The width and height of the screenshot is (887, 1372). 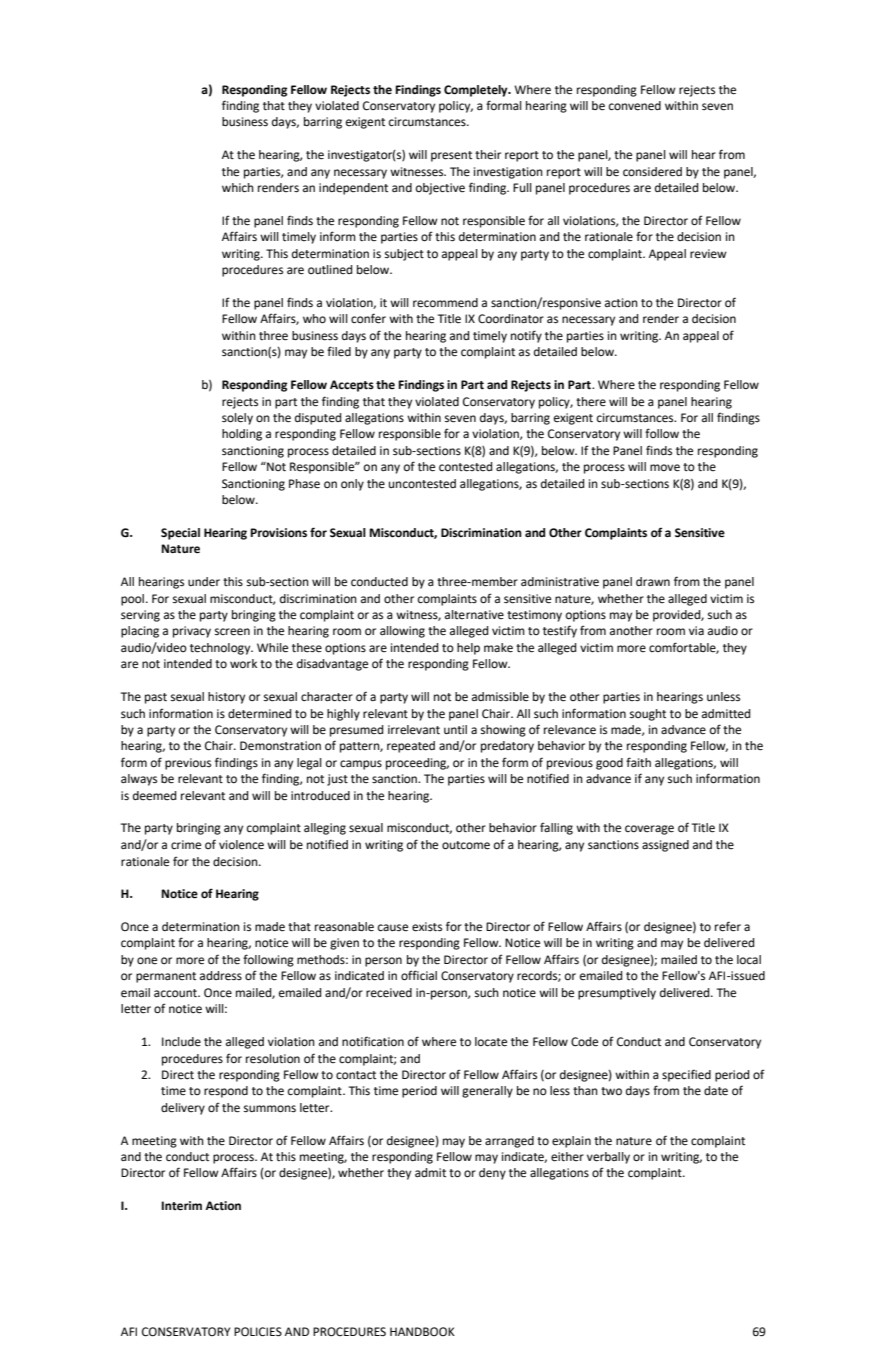 I want to click on until, so click(x=455, y=729).
